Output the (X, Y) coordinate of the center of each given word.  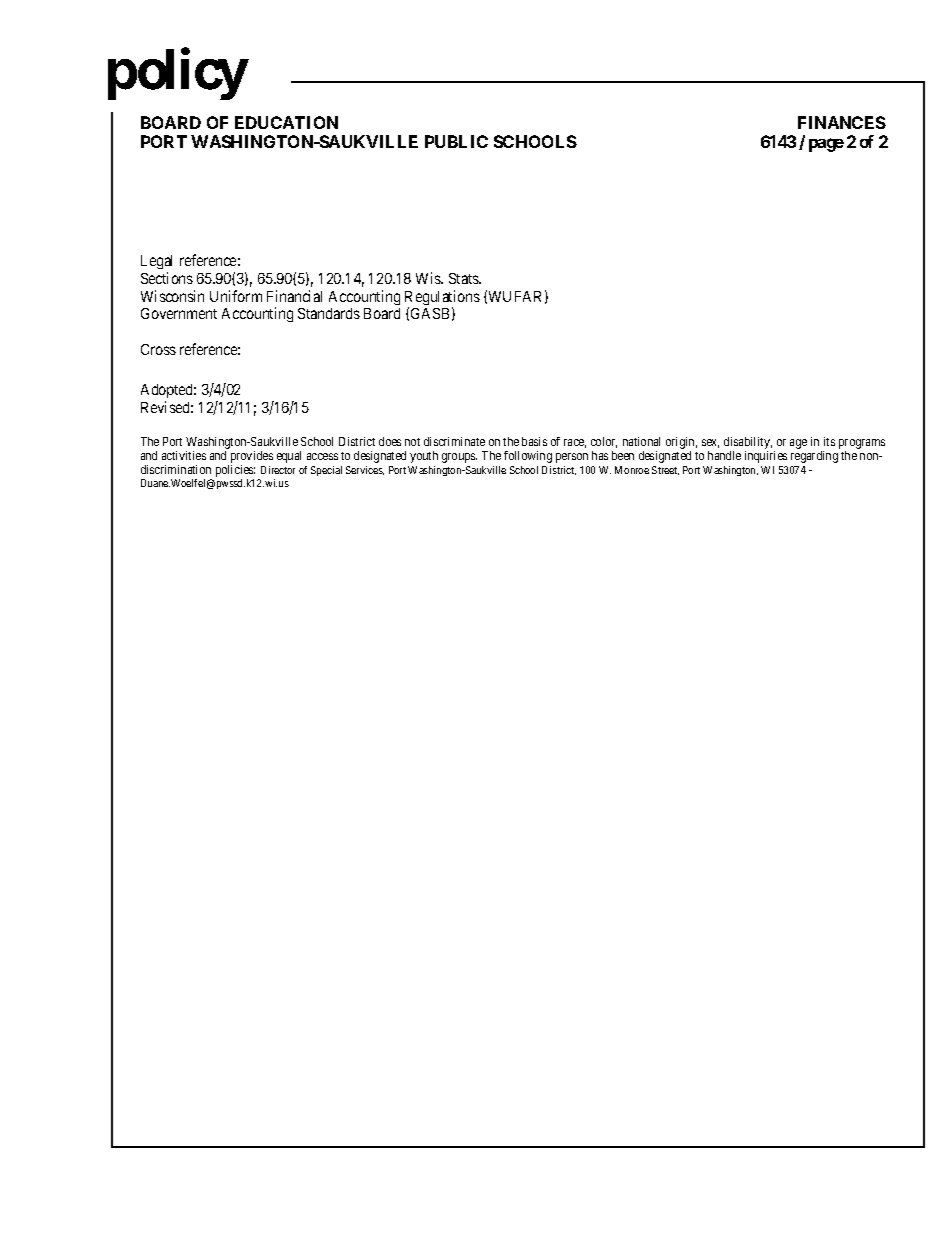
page (826, 145)
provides (250, 458)
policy (177, 75)
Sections (167, 278)
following (528, 457)
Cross (158, 349)
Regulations (442, 299)
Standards (329, 313)
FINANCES (842, 122)
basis (534, 441)
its (829, 441)
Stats (464, 278)
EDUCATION (286, 122)
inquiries (766, 457)
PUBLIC (456, 141)
